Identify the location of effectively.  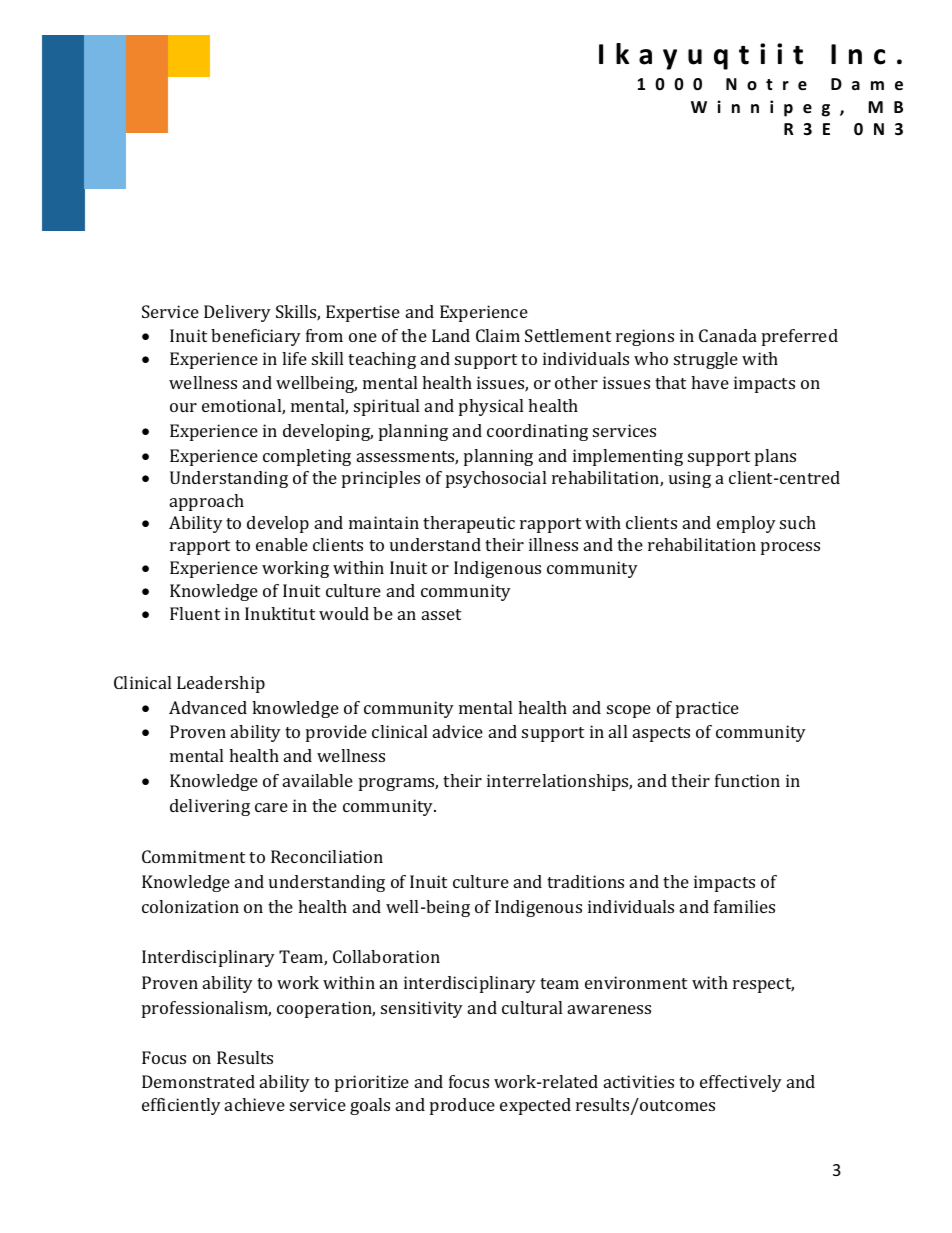
(741, 1083).
